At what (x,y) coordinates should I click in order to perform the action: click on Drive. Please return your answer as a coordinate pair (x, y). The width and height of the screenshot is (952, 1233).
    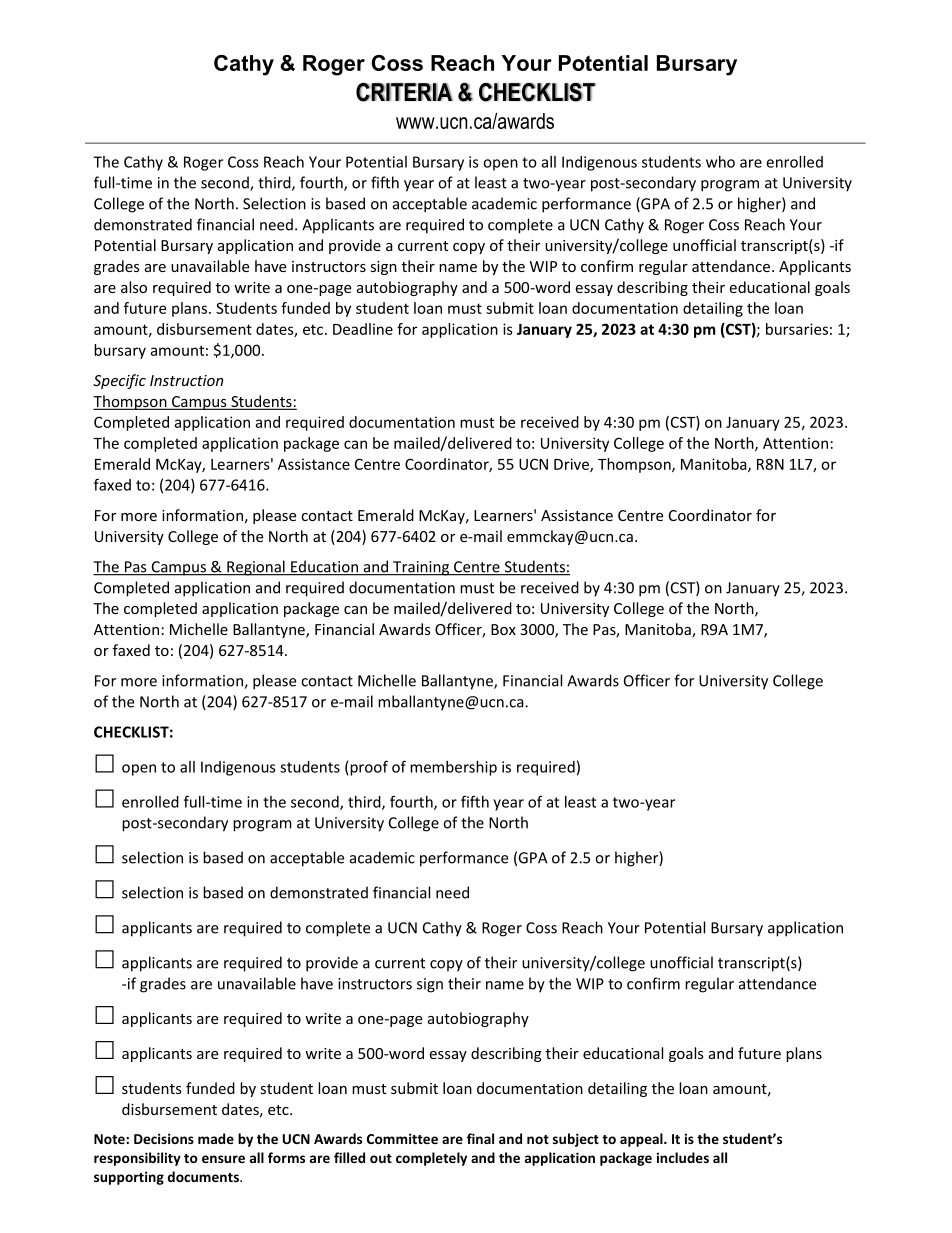
    Looking at the image, I should click on (572, 465).
